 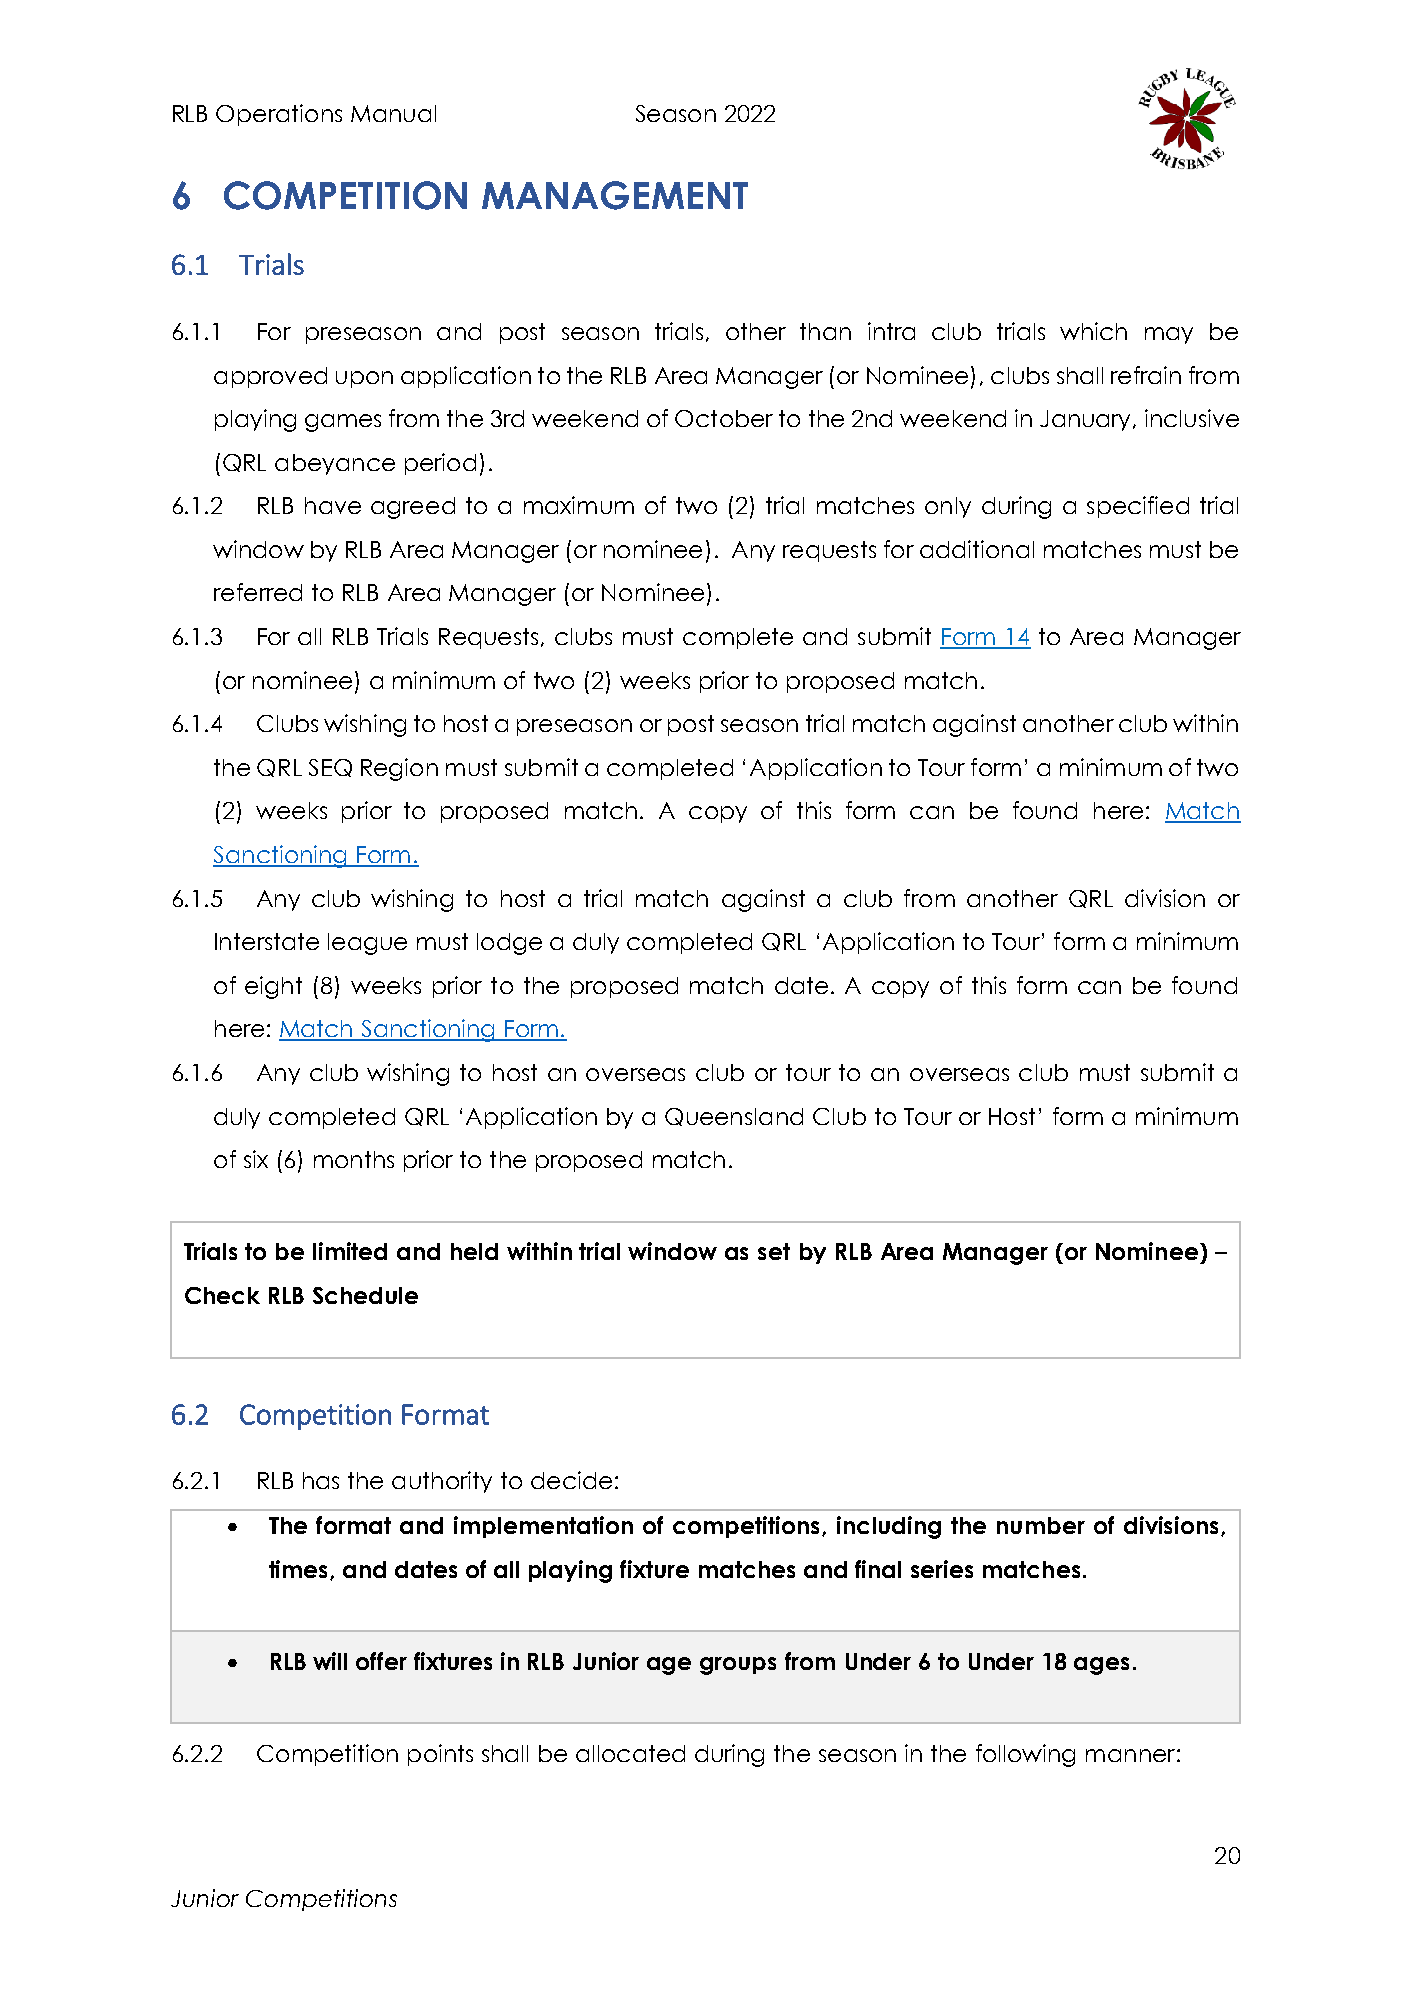 What do you see at coordinates (615, 195) in the screenshot?
I see `MANAGEMENT` at bounding box center [615, 195].
